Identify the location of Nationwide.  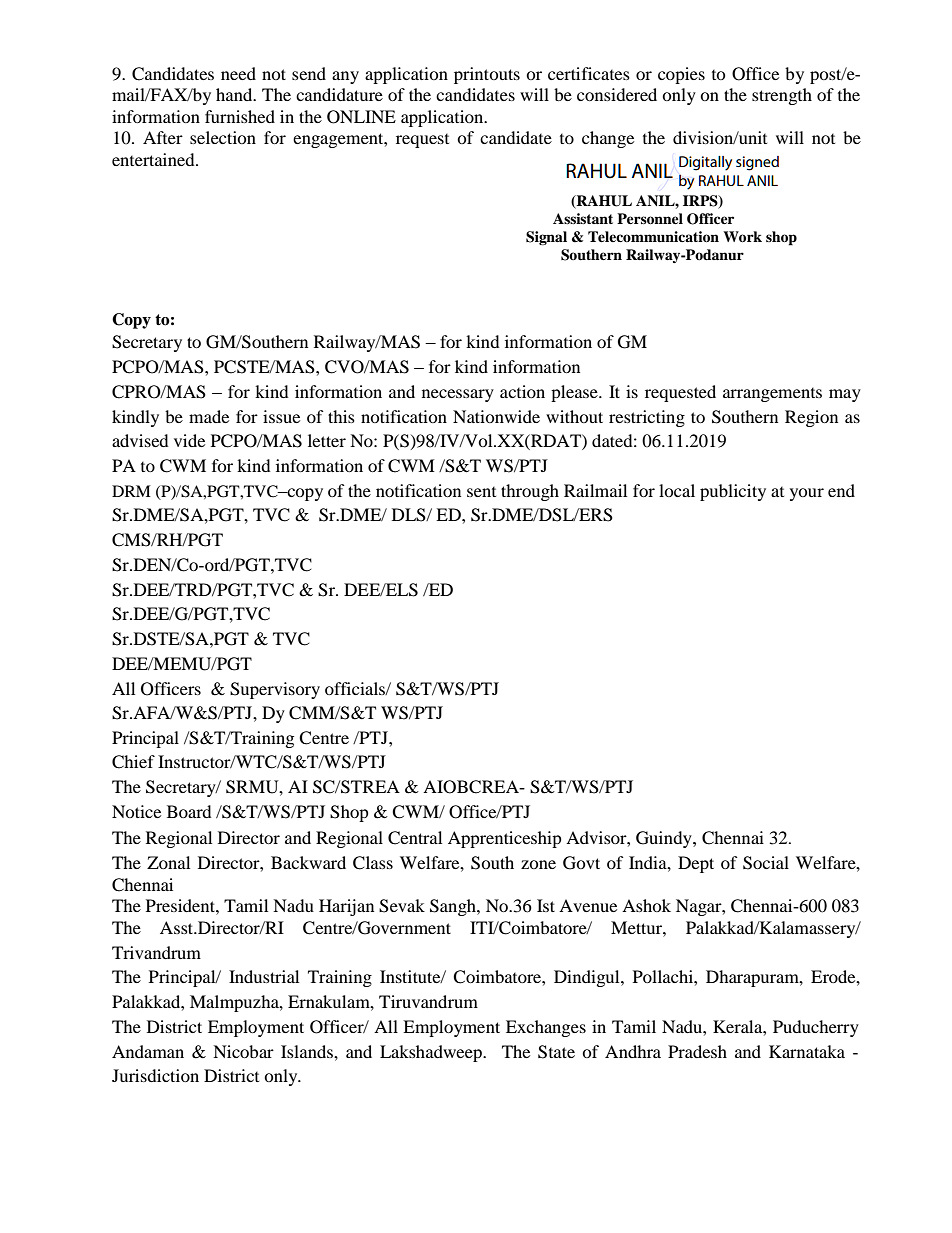
(496, 416).
